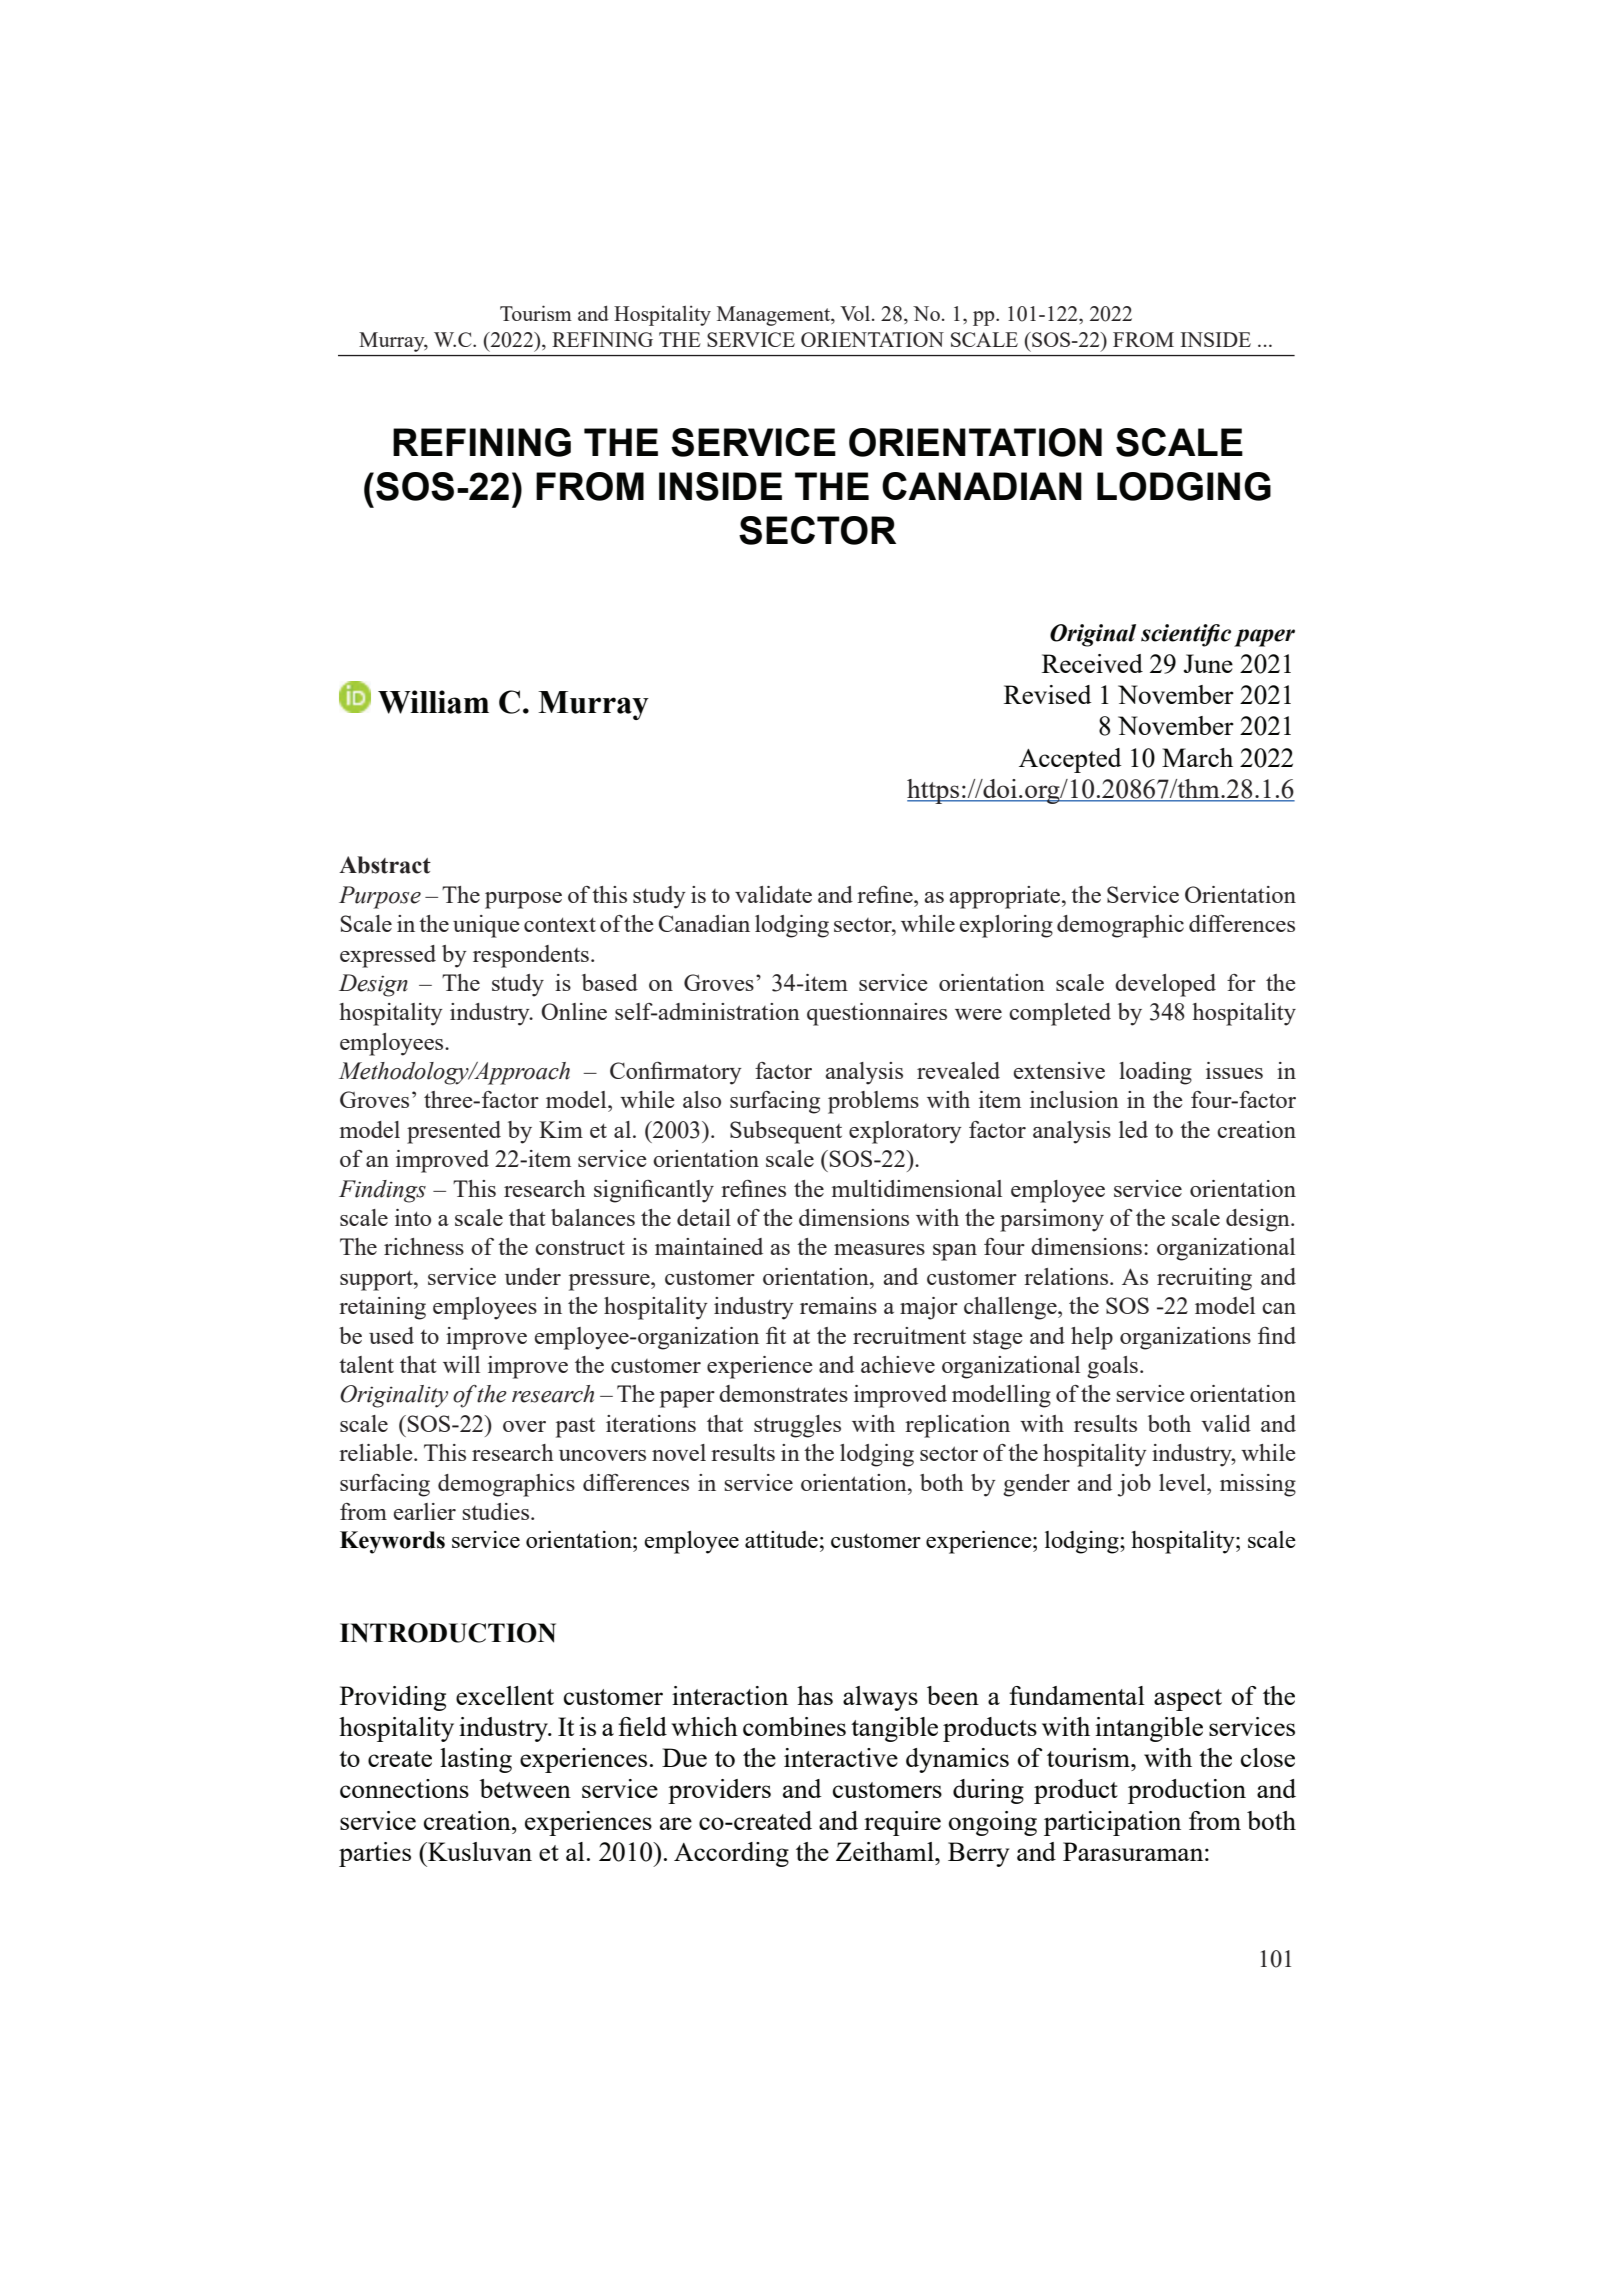 This screenshot has height=2291, width=1620. I want to click on Received, so click(1092, 663).
